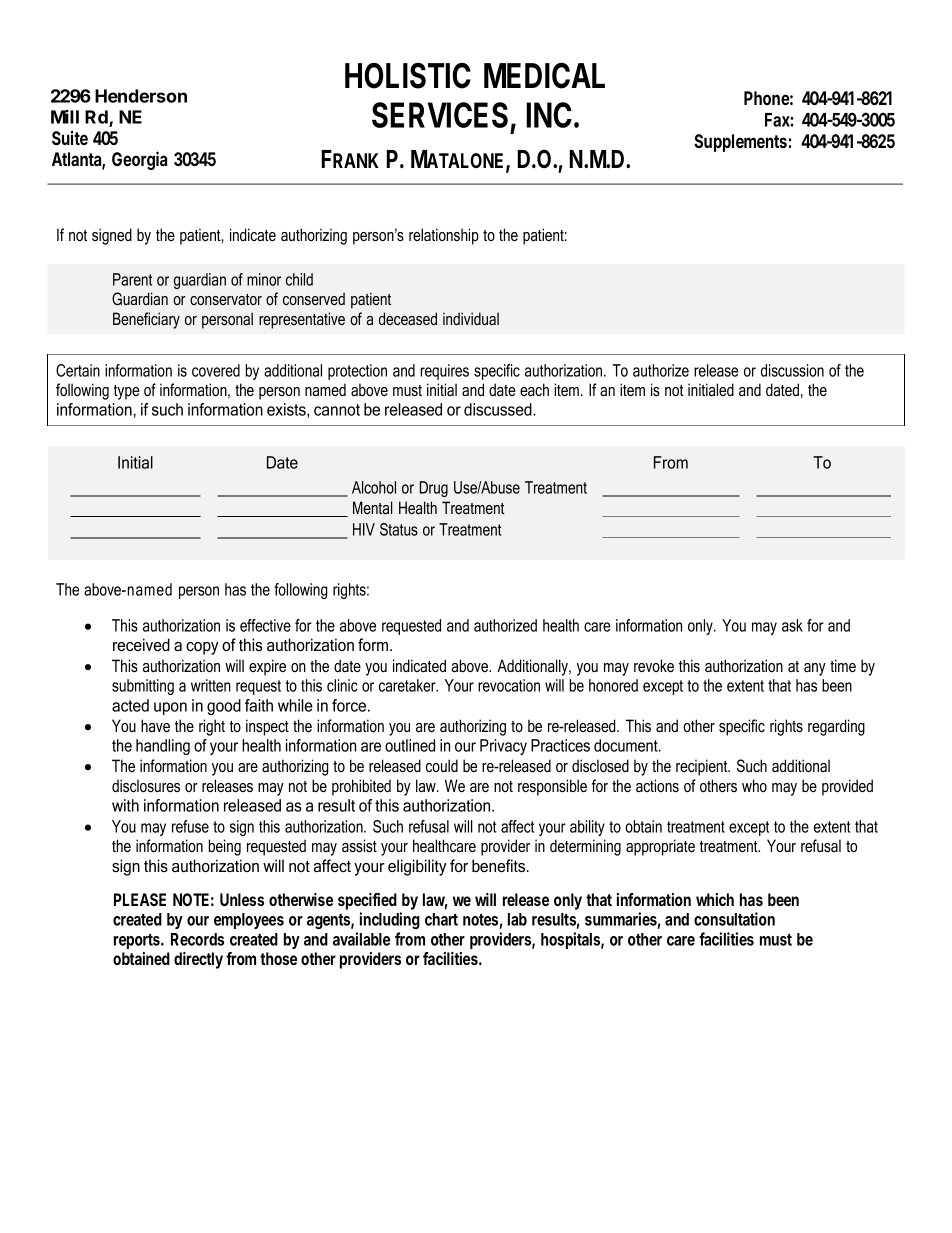  What do you see at coordinates (440, 115) in the screenshot?
I see `SERVICES` at bounding box center [440, 115].
